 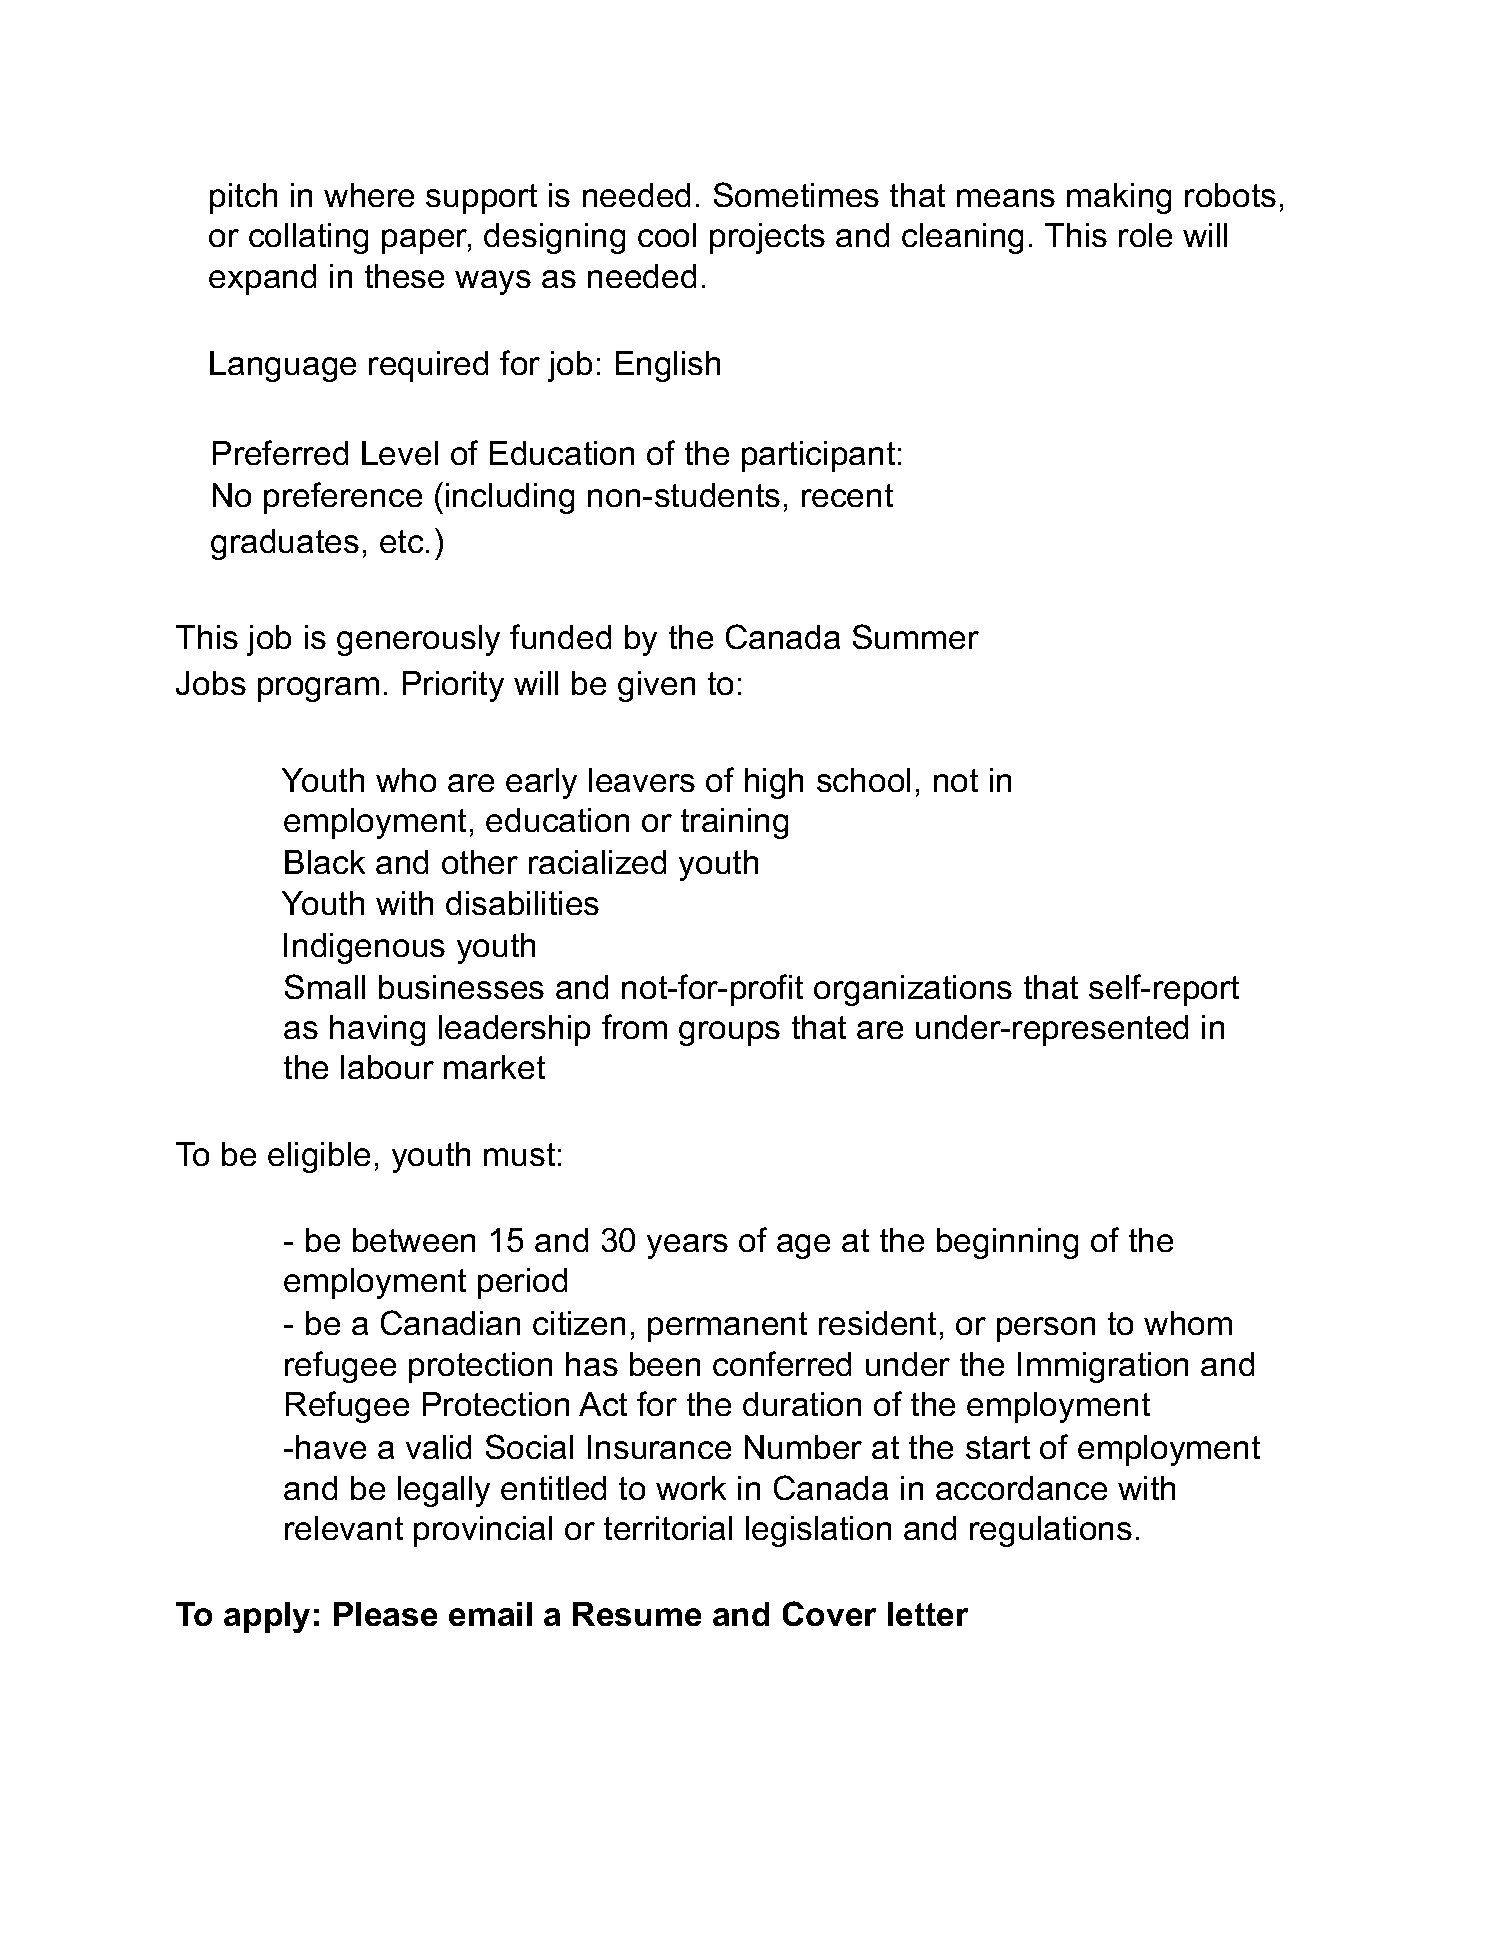 What do you see at coordinates (308, 238) in the page?
I see `collating` at bounding box center [308, 238].
